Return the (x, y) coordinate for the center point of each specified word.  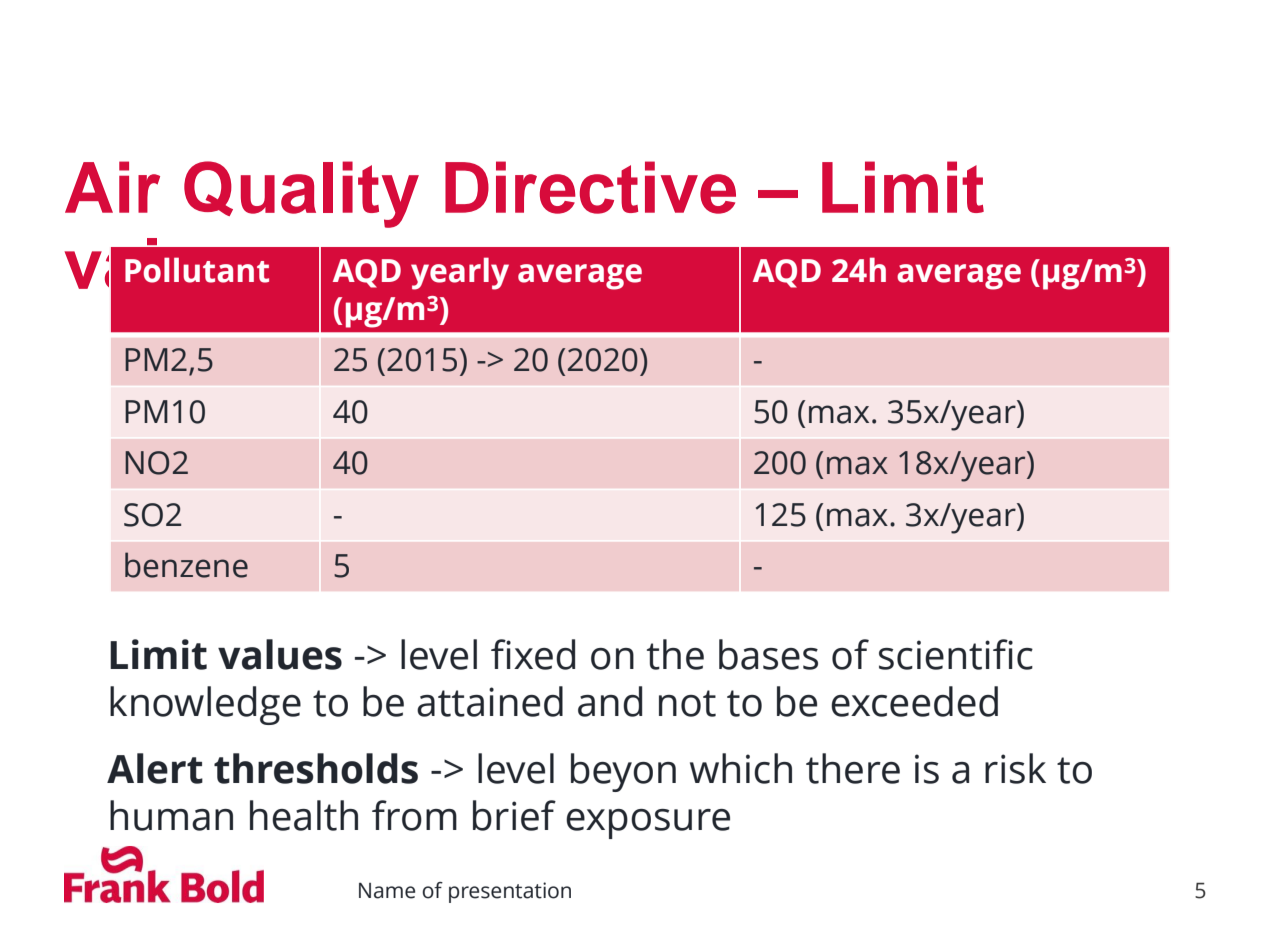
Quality (301, 194)
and (610, 701)
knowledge (205, 705)
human (171, 815)
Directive (590, 187)
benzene (186, 565)
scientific (956, 654)
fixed (533, 654)
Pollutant (197, 270)
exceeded (914, 701)
